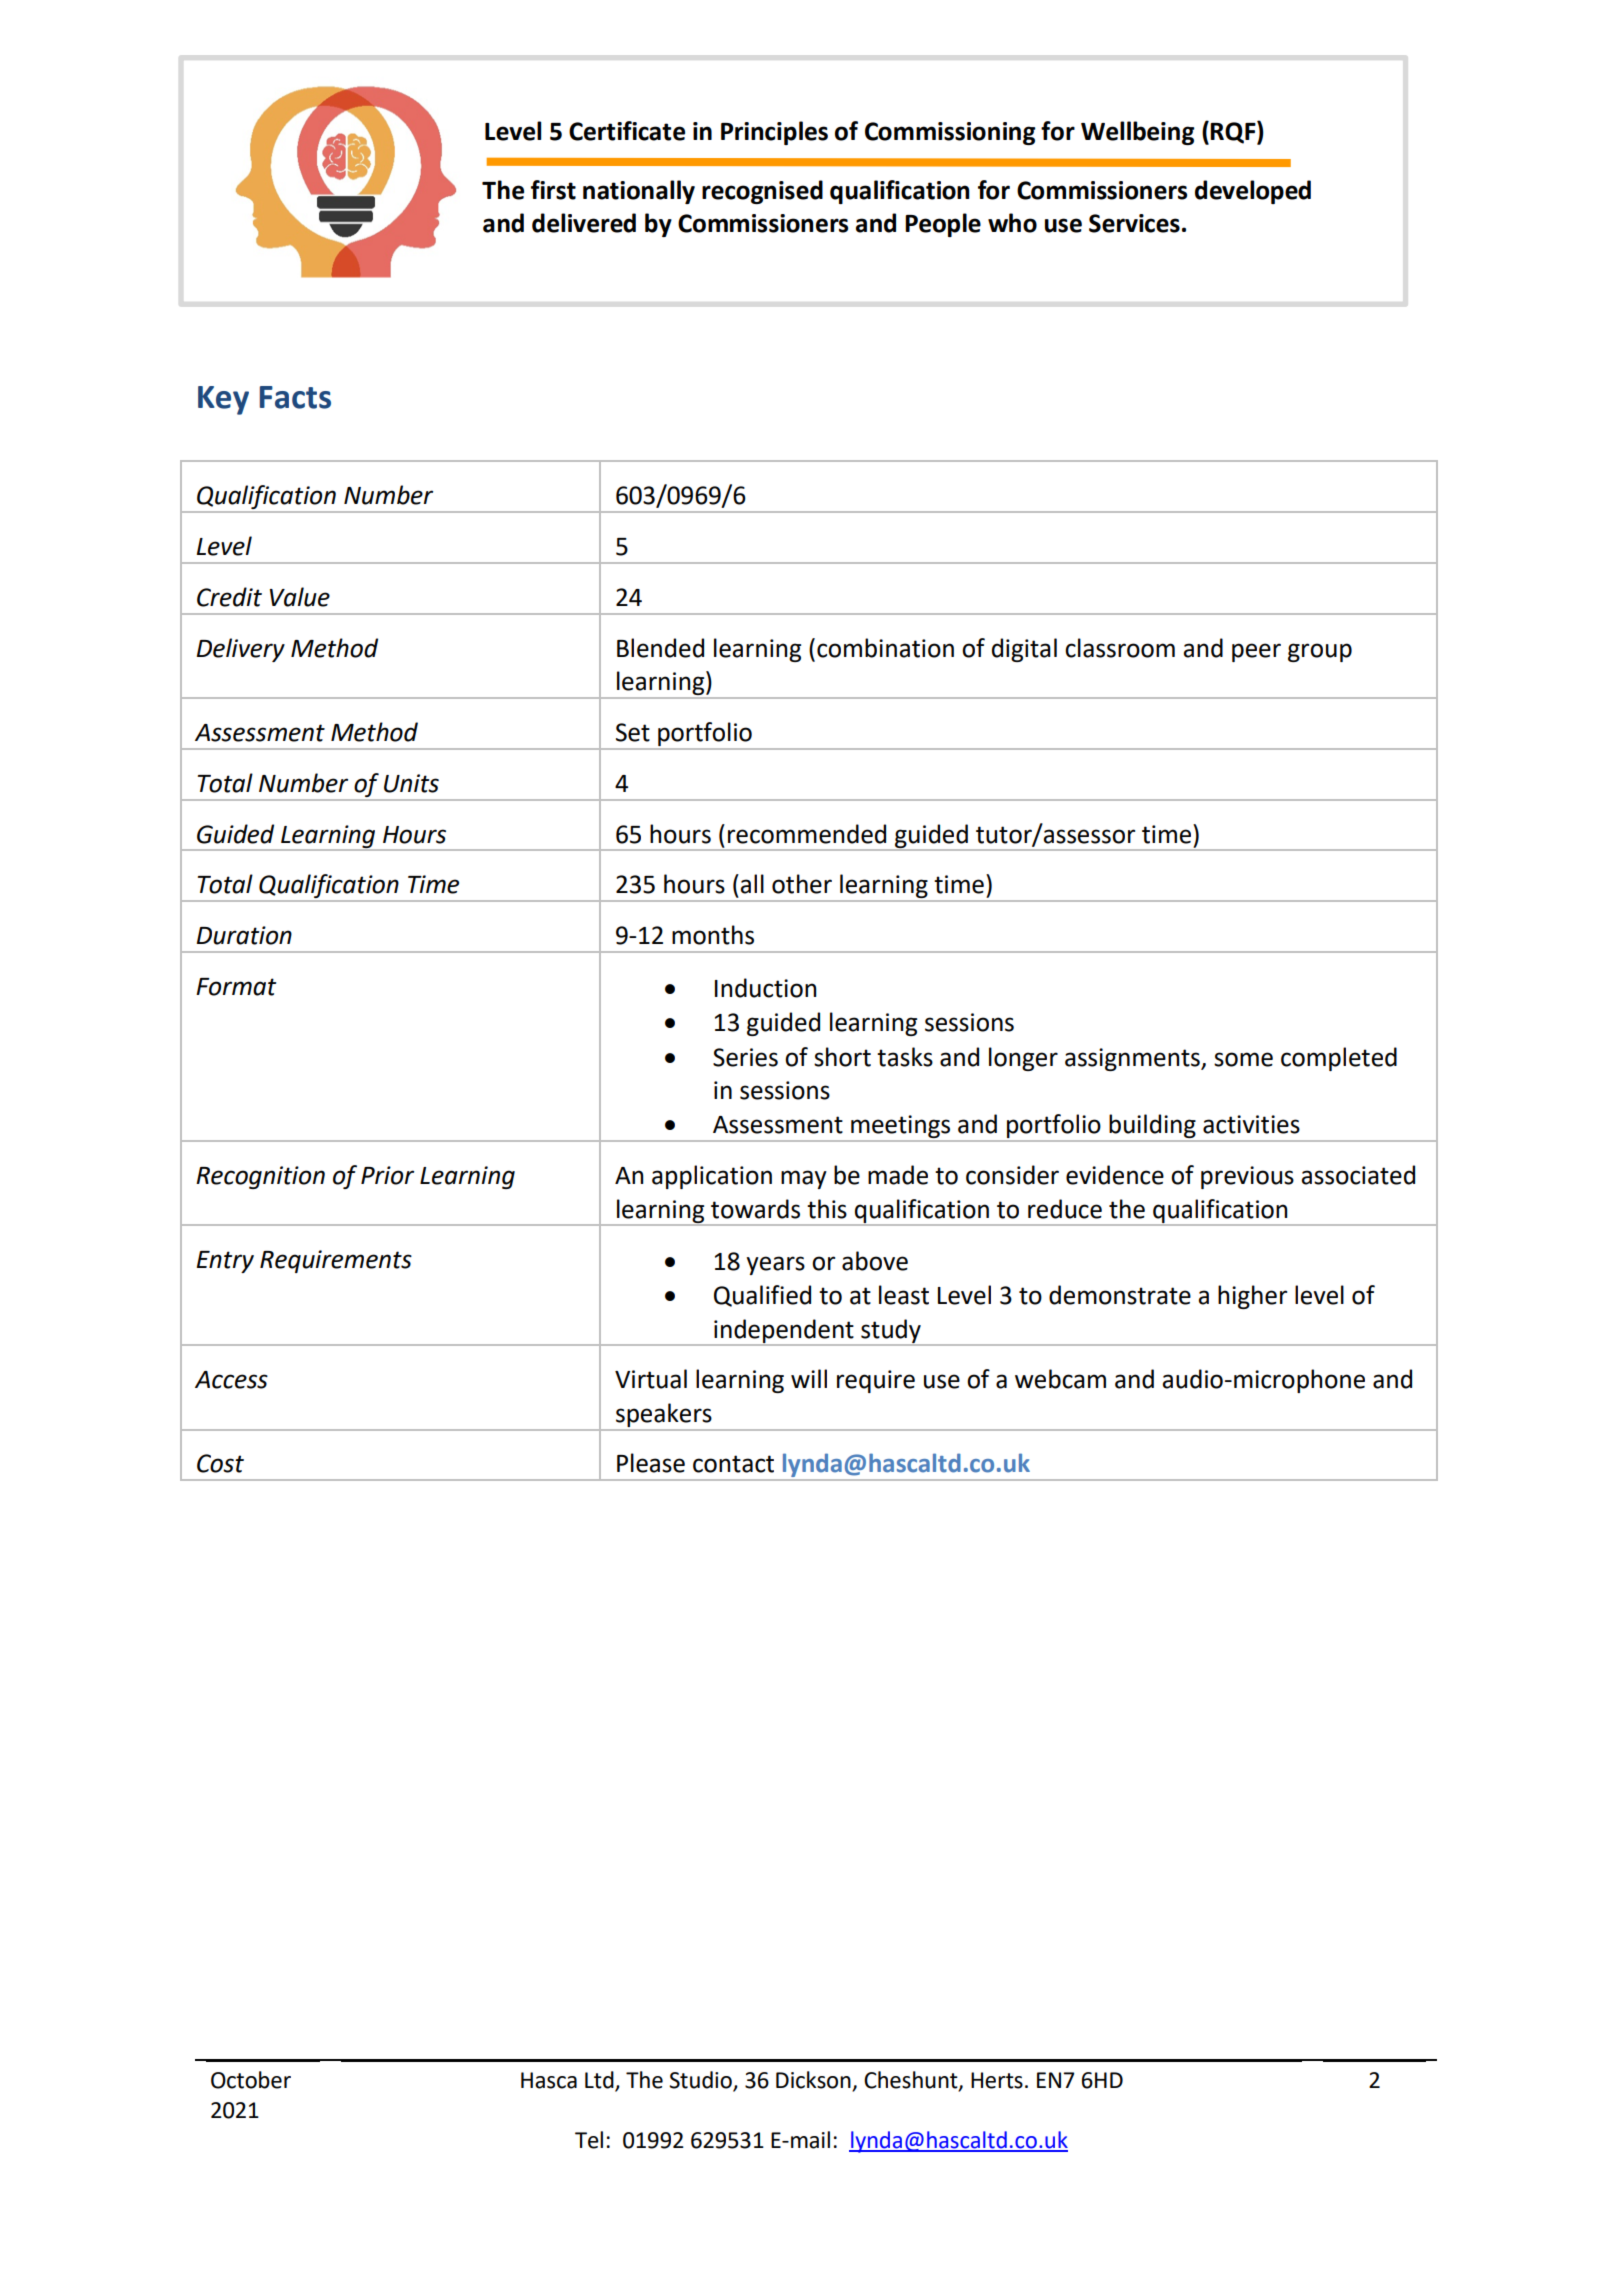 The image size is (1617, 2288). What do you see at coordinates (1243, 1059) in the screenshot?
I see `some` at bounding box center [1243, 1059].
